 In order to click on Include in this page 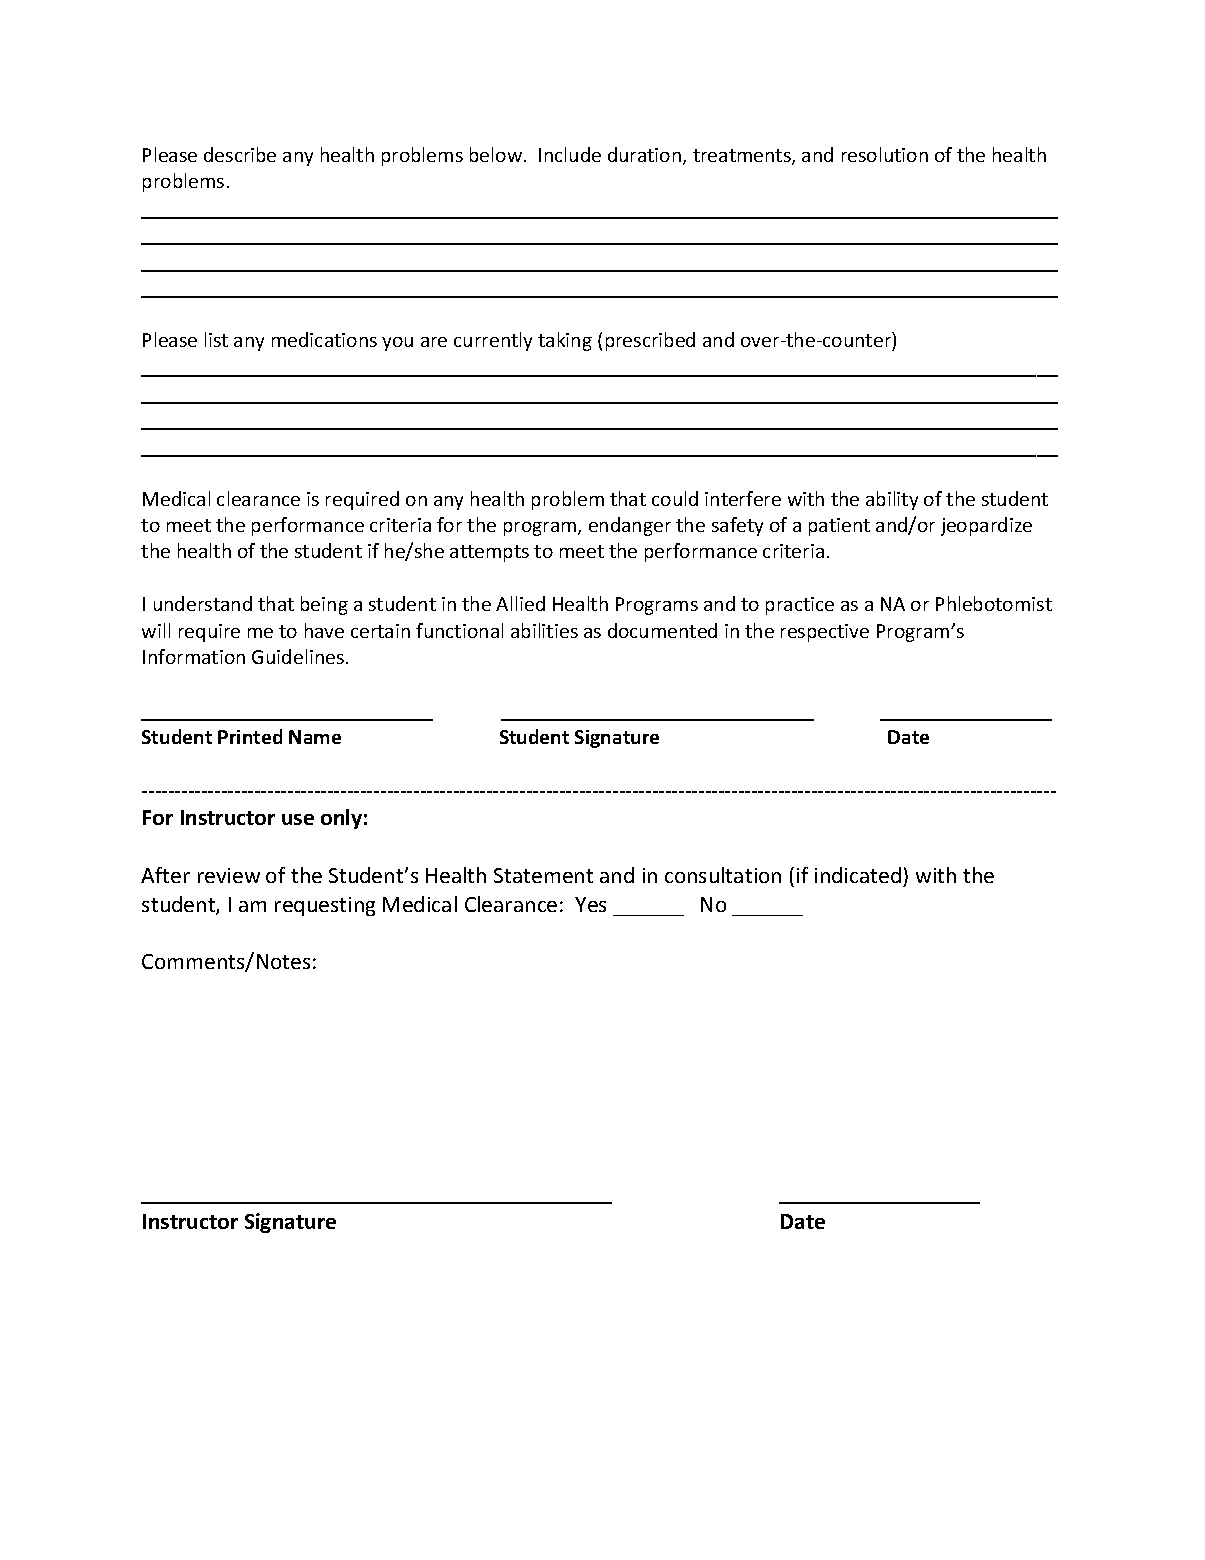, I will do `click(570, 154)`.
